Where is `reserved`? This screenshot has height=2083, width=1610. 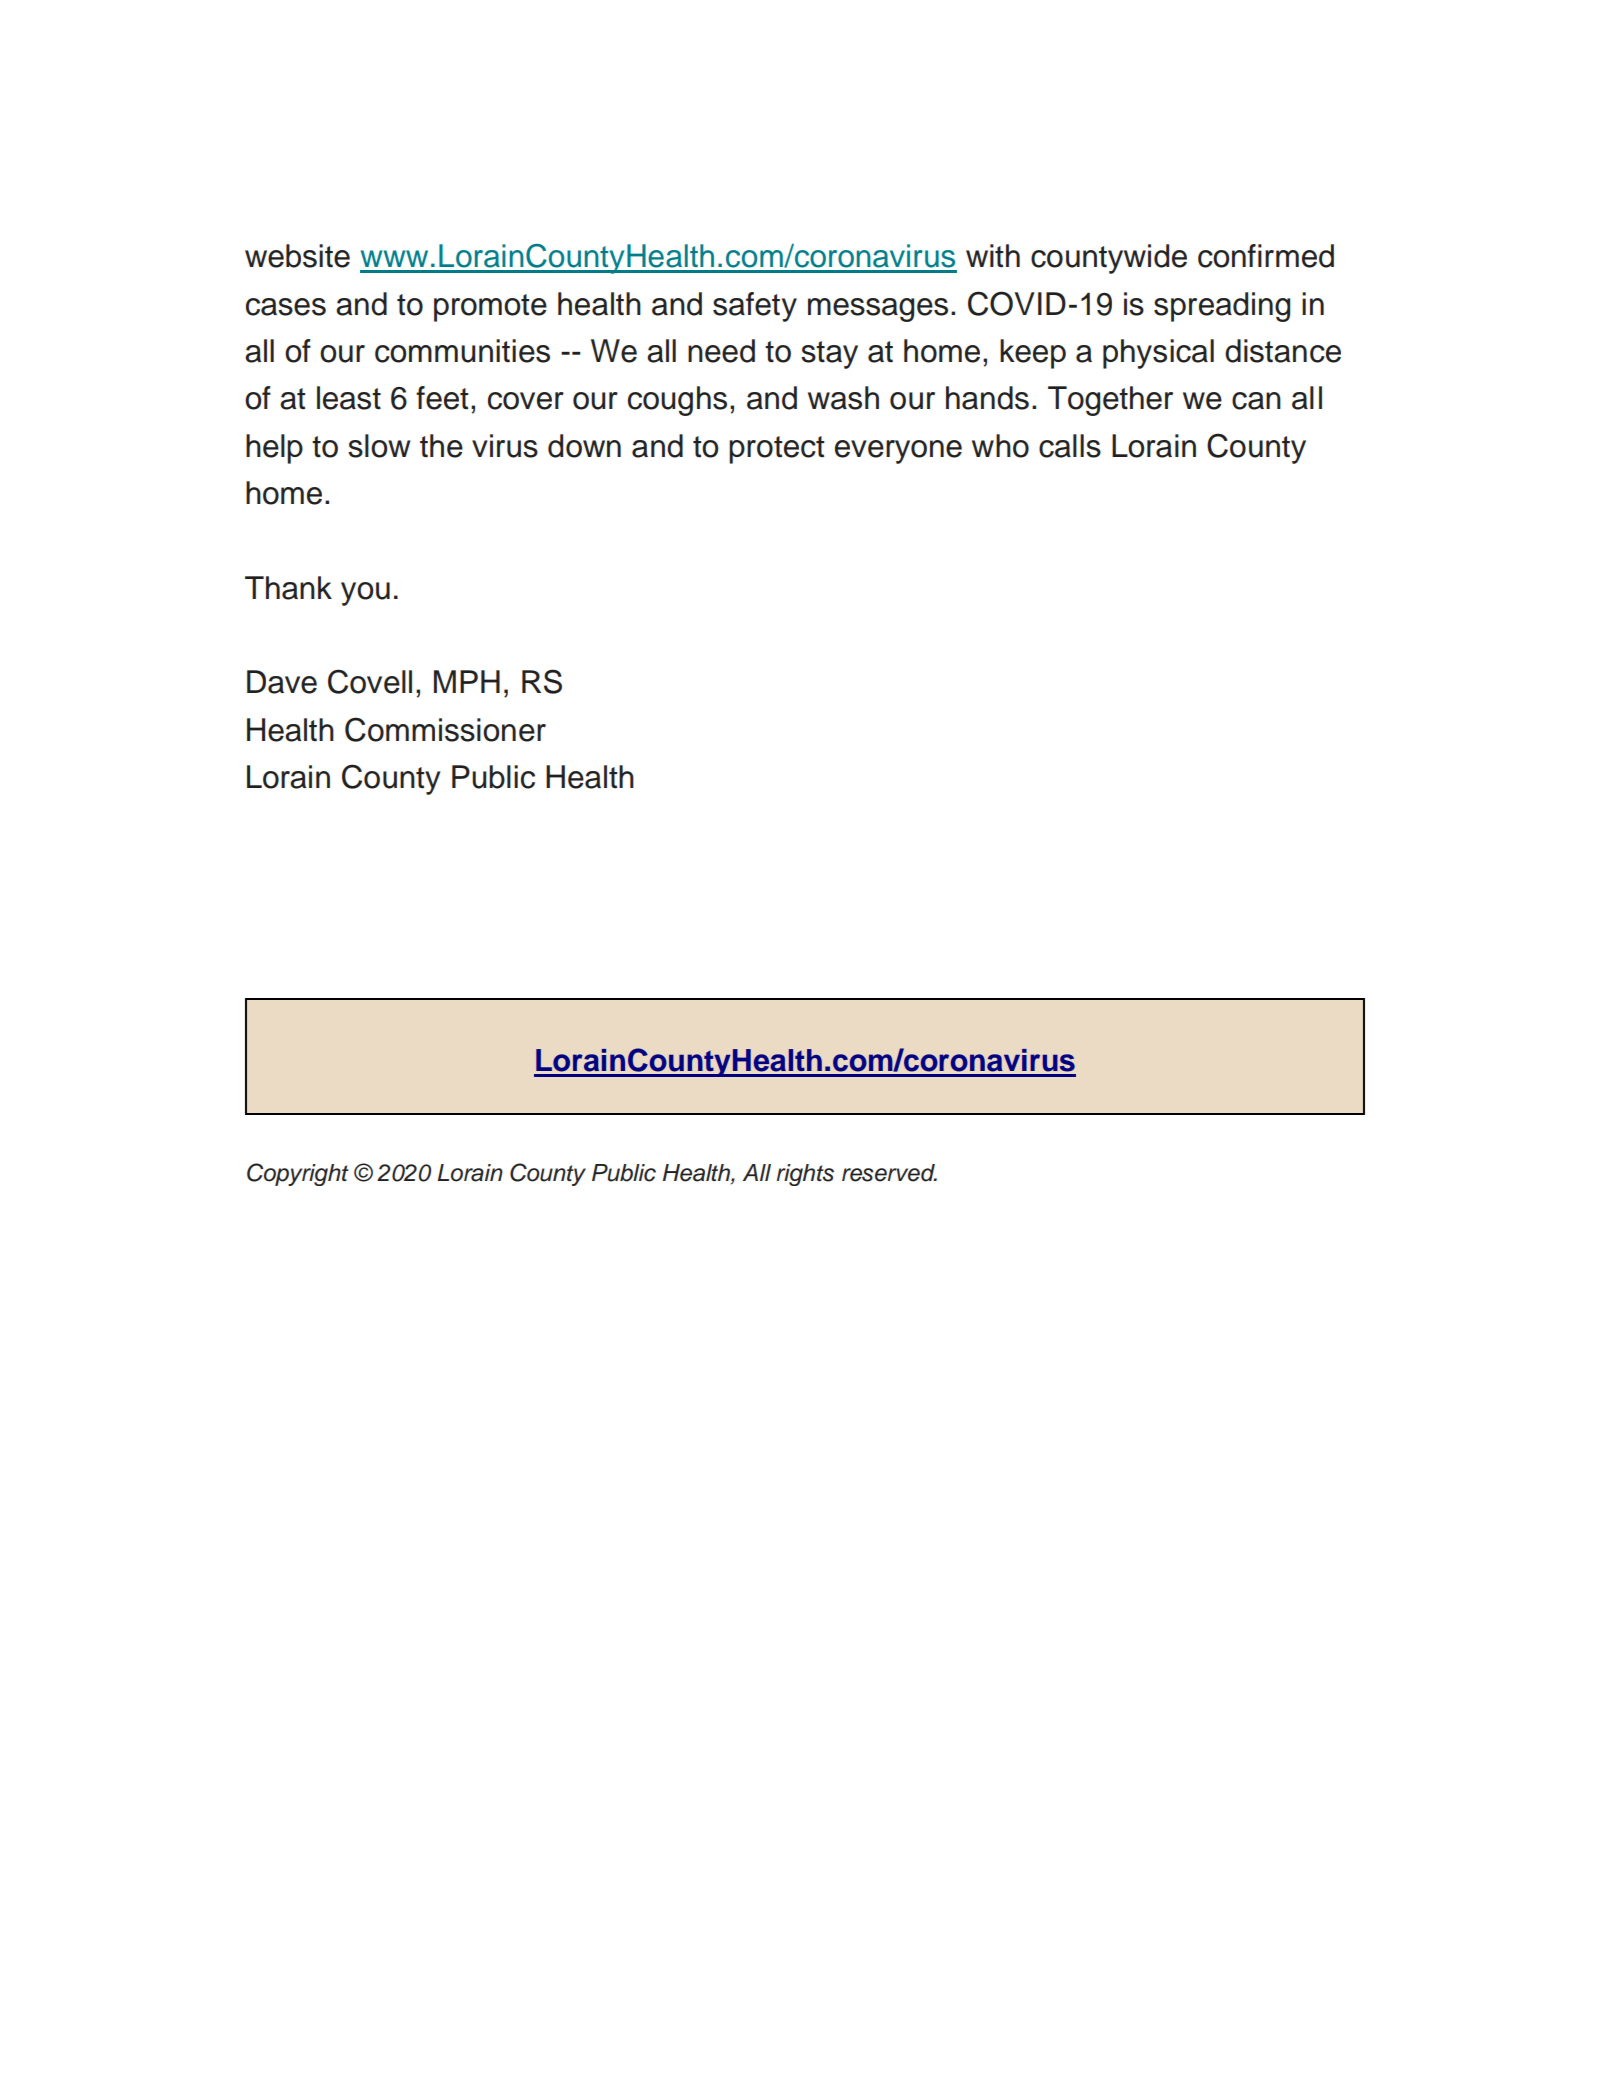 reserved is located at coordinates (889, 1173).
